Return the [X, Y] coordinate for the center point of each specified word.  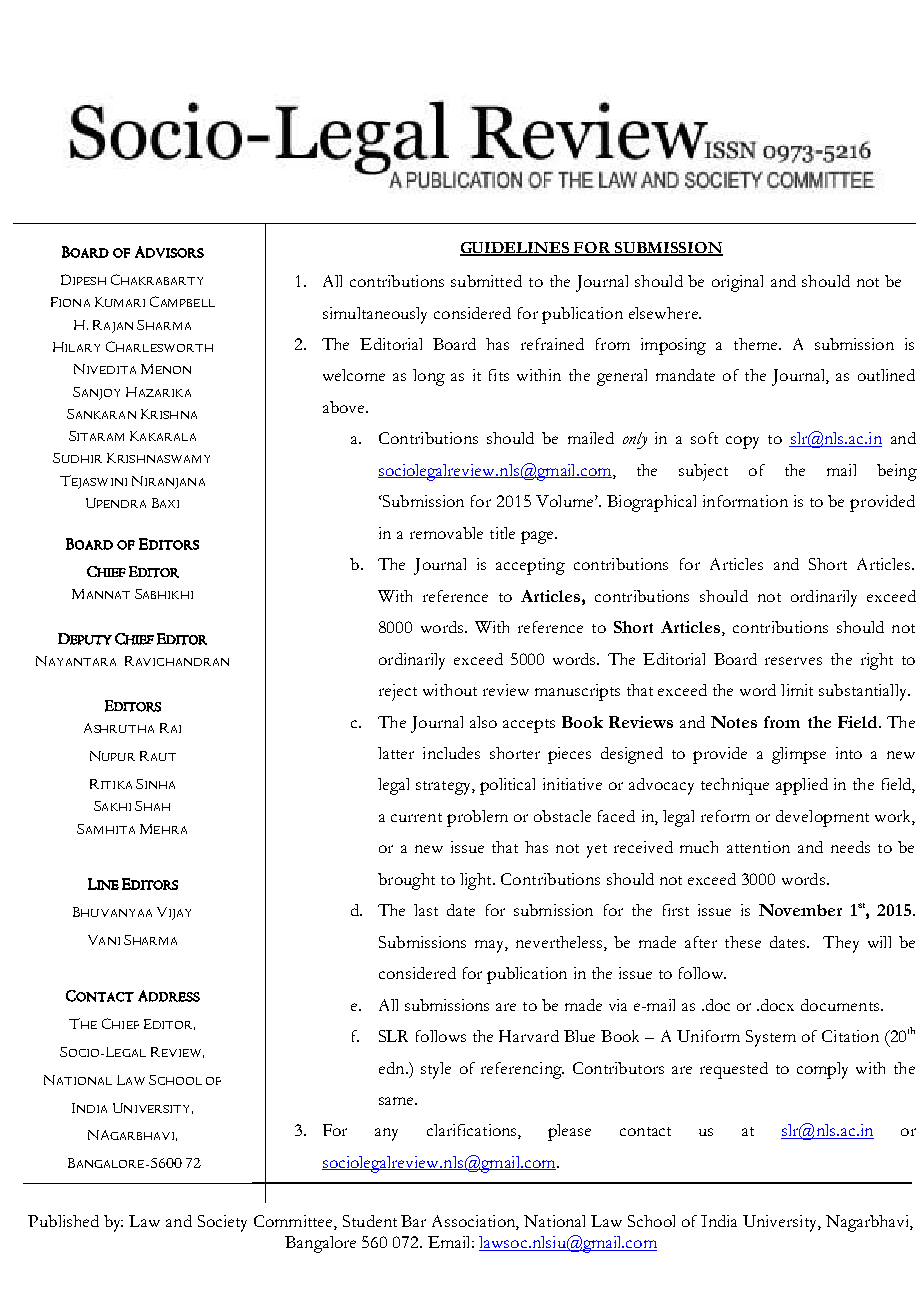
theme [757, 344]
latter [396, 753]
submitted [486, 281]
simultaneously [375, 315]
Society [222, 1223]
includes [451, 753]
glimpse [799, 755]
